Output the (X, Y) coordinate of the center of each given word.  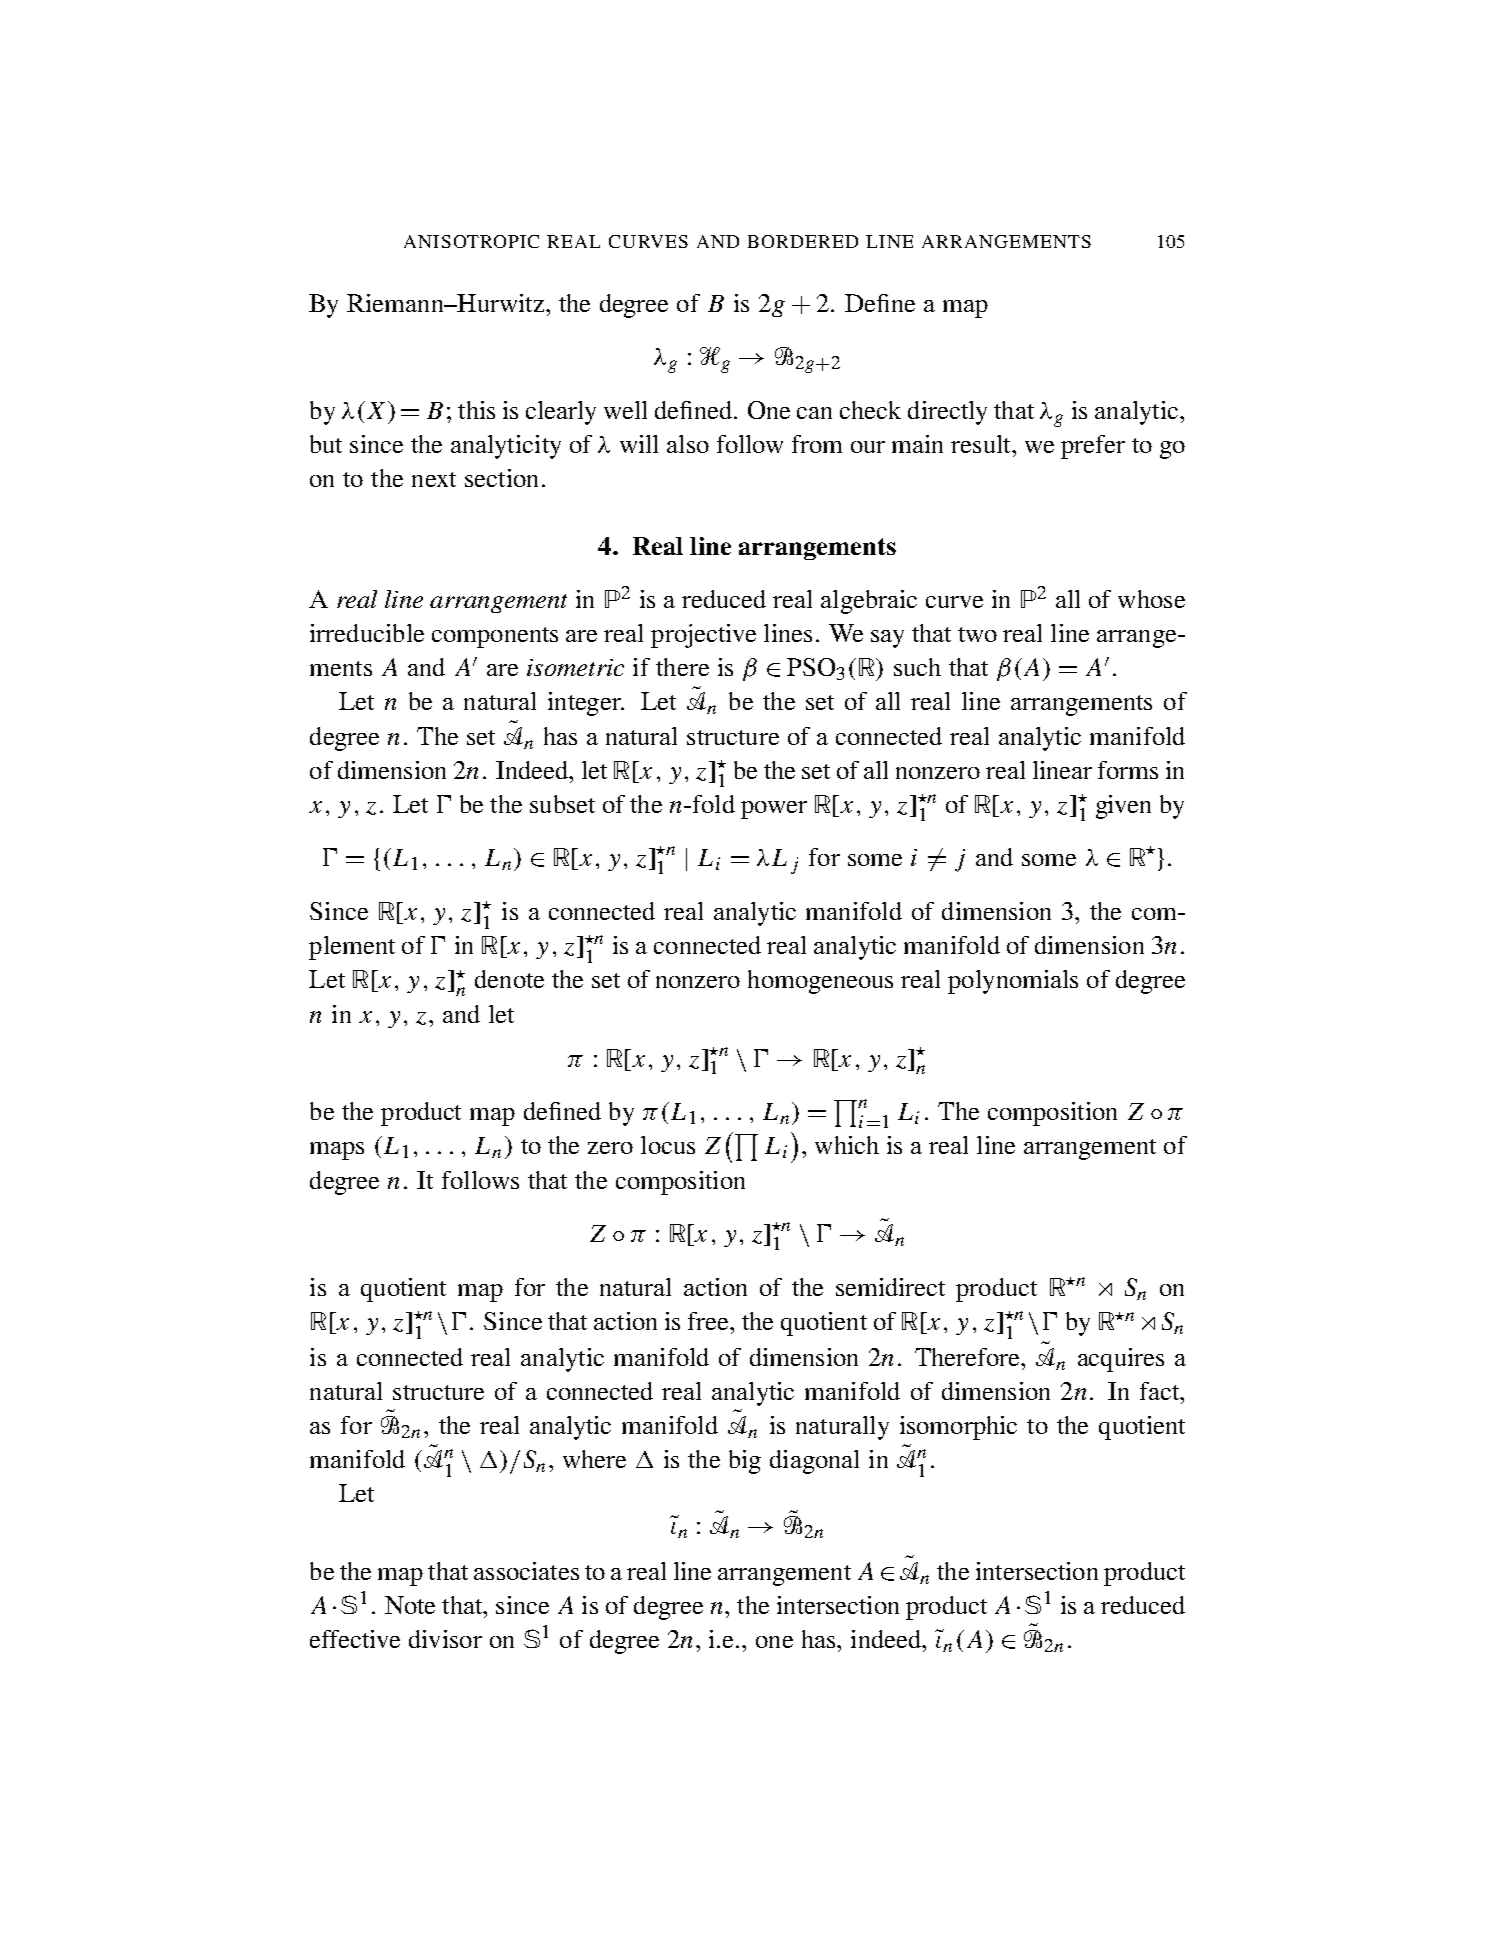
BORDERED (803, 241)
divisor (445, 1639)
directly (947, 413)
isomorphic (958, 1428)
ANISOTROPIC (471, 241)
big (745, 1462)
